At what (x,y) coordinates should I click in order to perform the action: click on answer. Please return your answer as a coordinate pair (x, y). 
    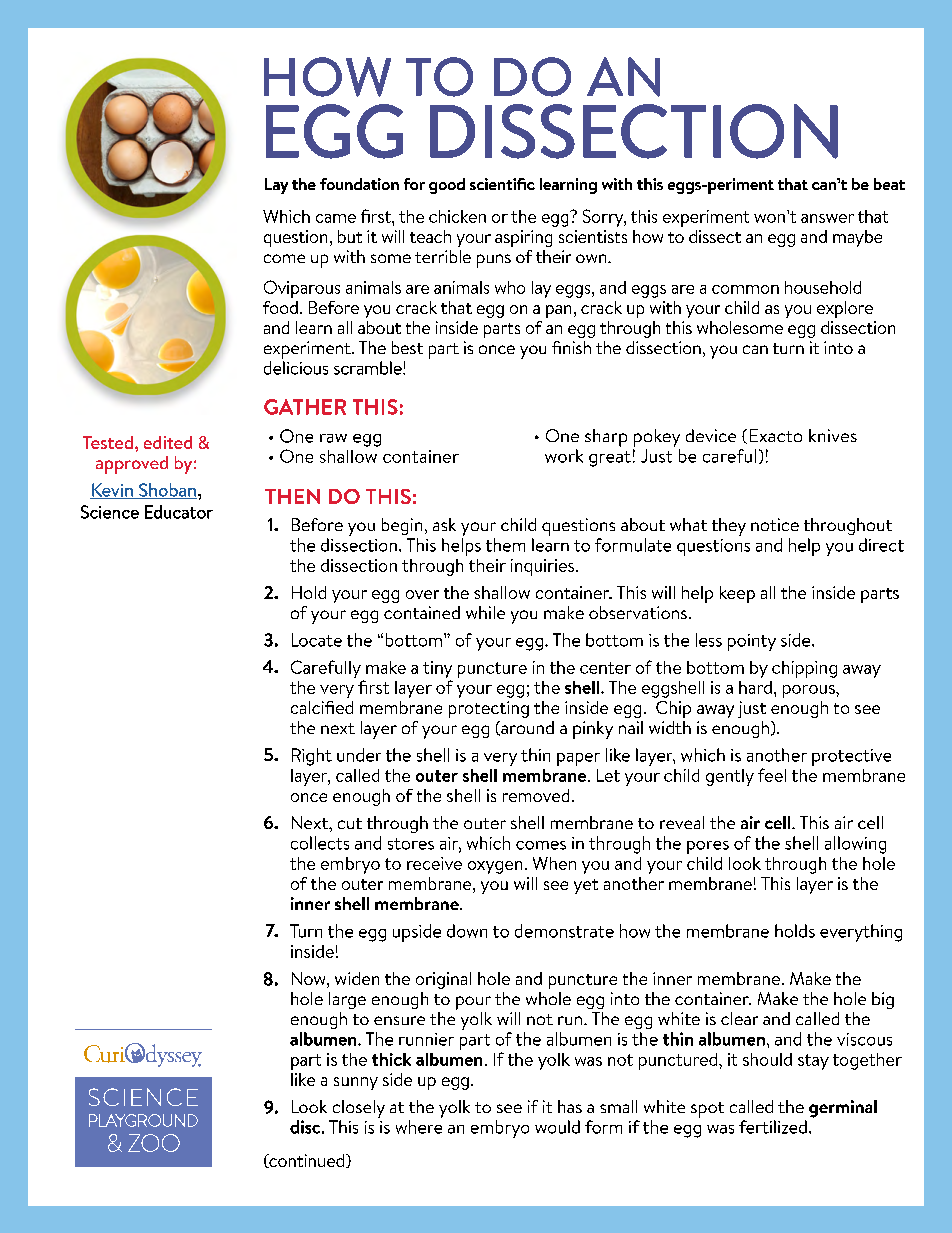
    Looking at the image, I should click on (827, 218).
